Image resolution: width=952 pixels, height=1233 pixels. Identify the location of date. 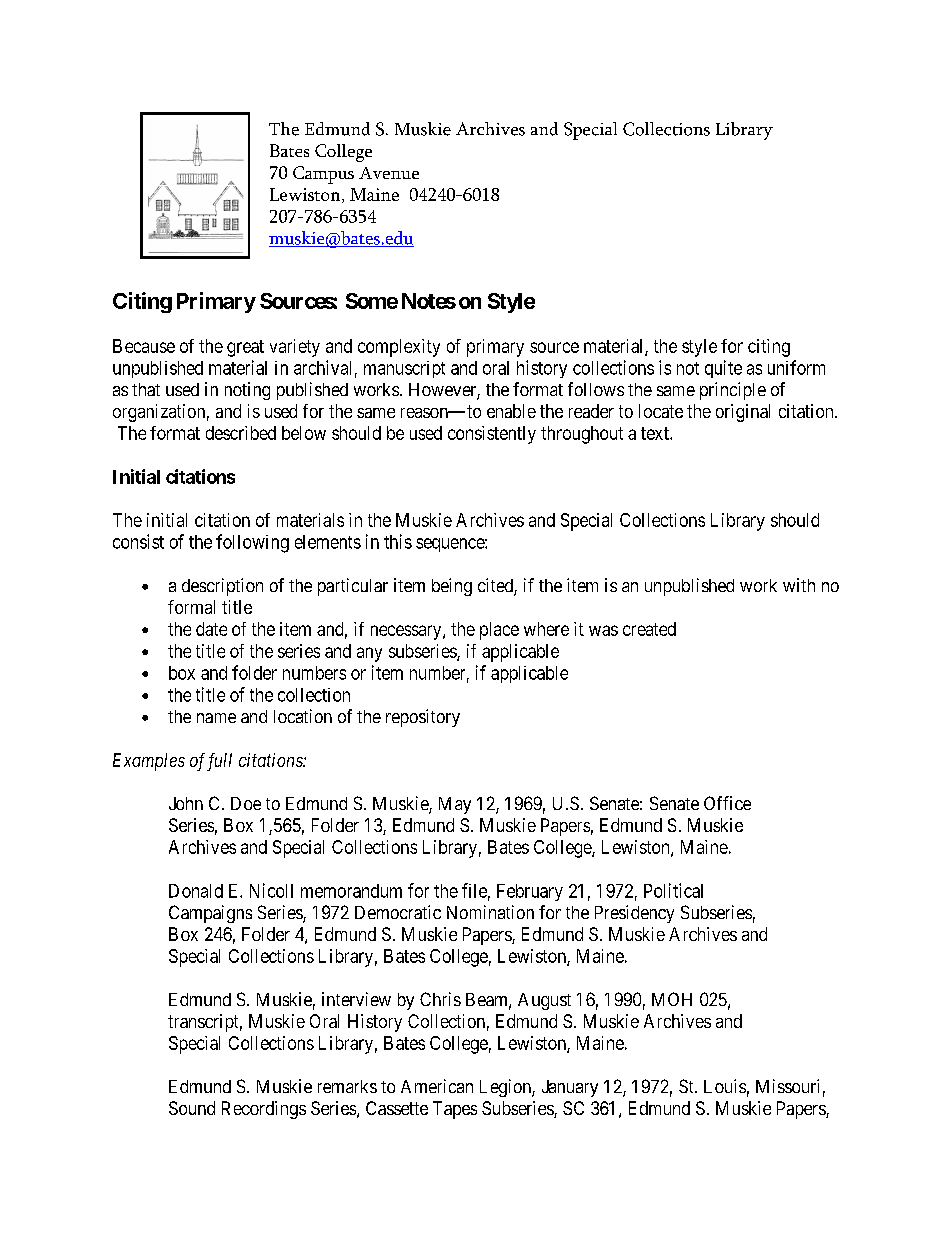
(211, 629).
